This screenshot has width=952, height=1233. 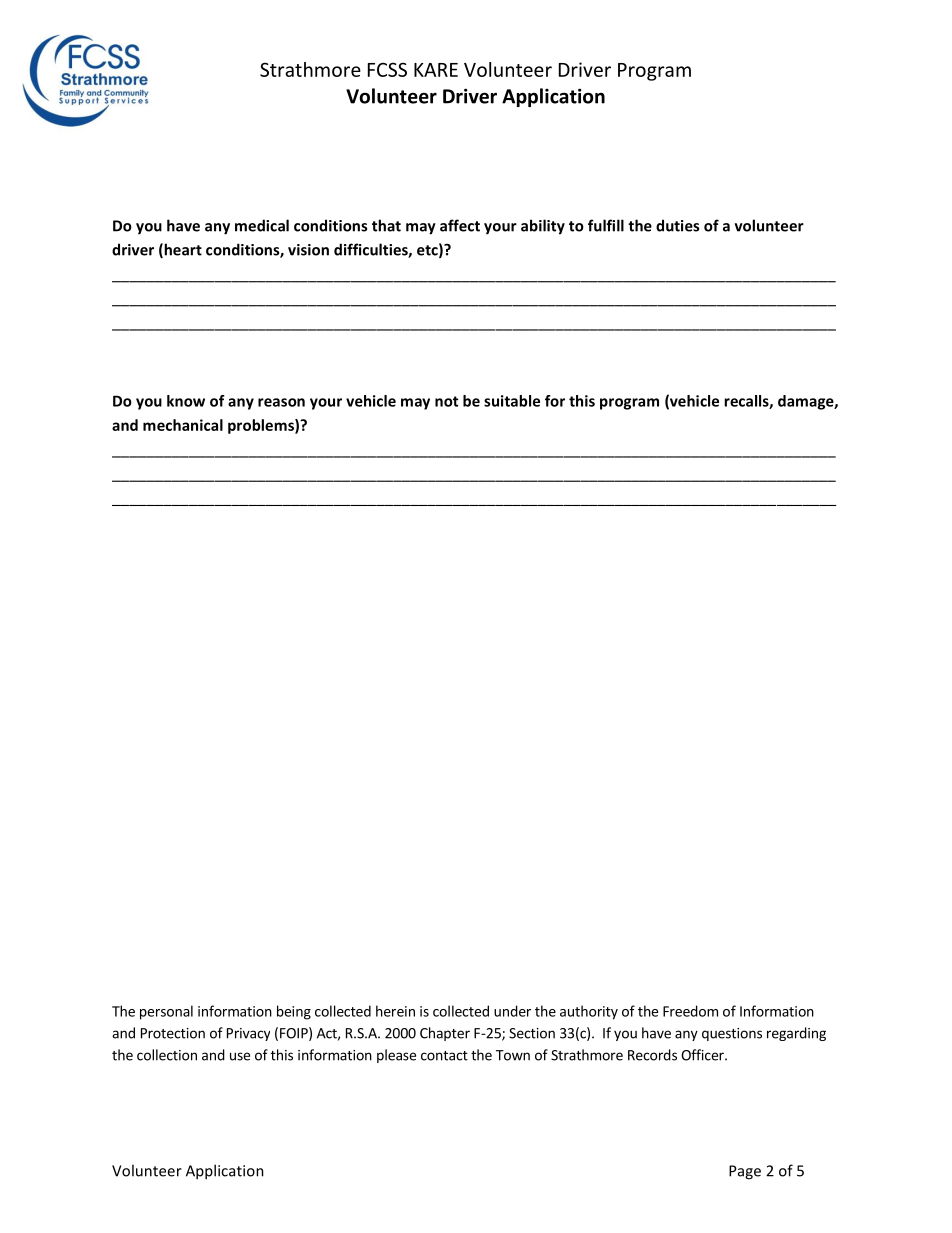 What do you see at coordinates (512, 401) in the screenshot?
I see `suitable` at bounding box center [512, 401].
